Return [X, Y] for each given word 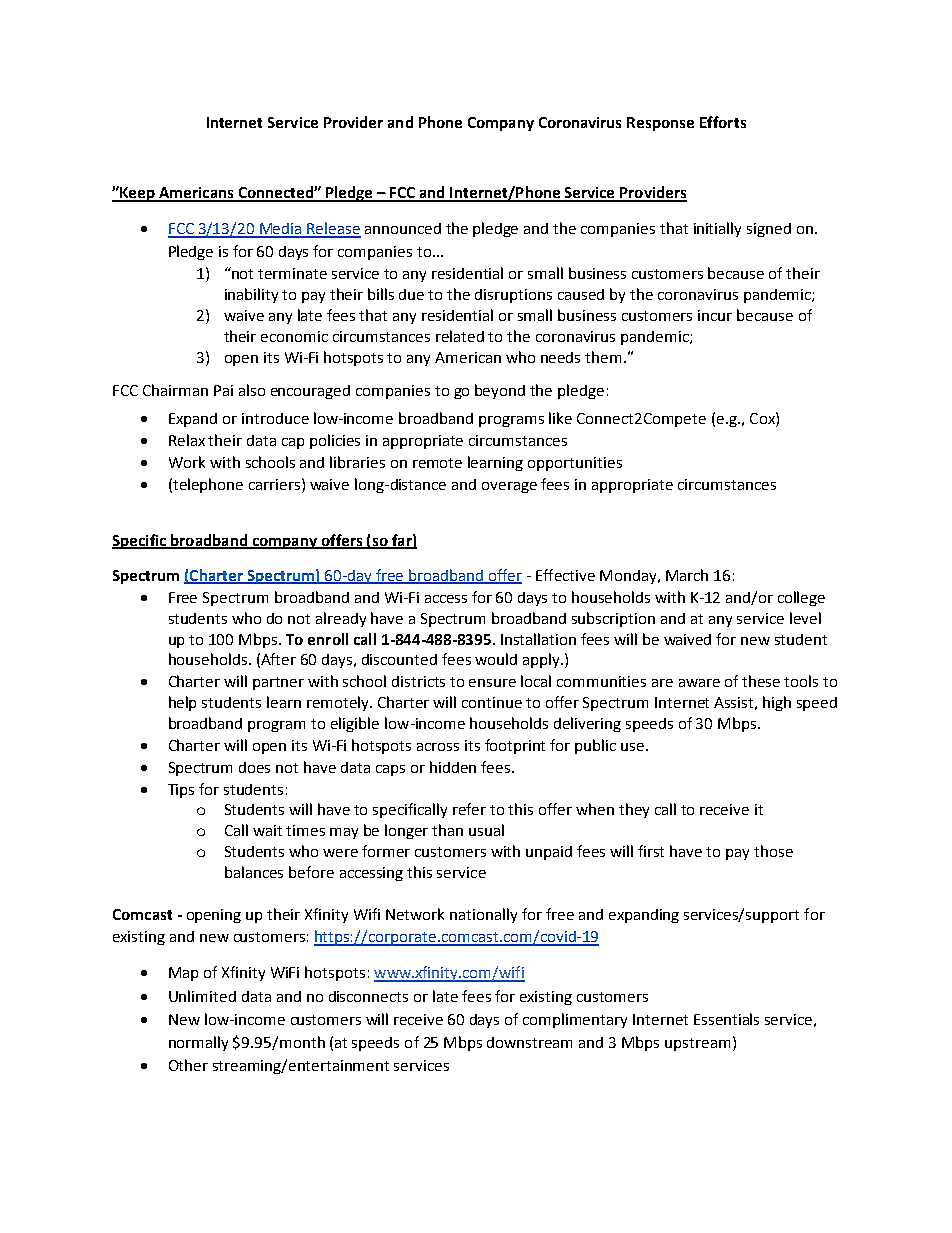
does [254, 767]
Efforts [723, 122]
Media [281, 230]
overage [509, 487]
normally [198, 1043]
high [777, 703]
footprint [515, 746]
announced [403, 228]
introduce [275, 418]
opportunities [575, 464]
